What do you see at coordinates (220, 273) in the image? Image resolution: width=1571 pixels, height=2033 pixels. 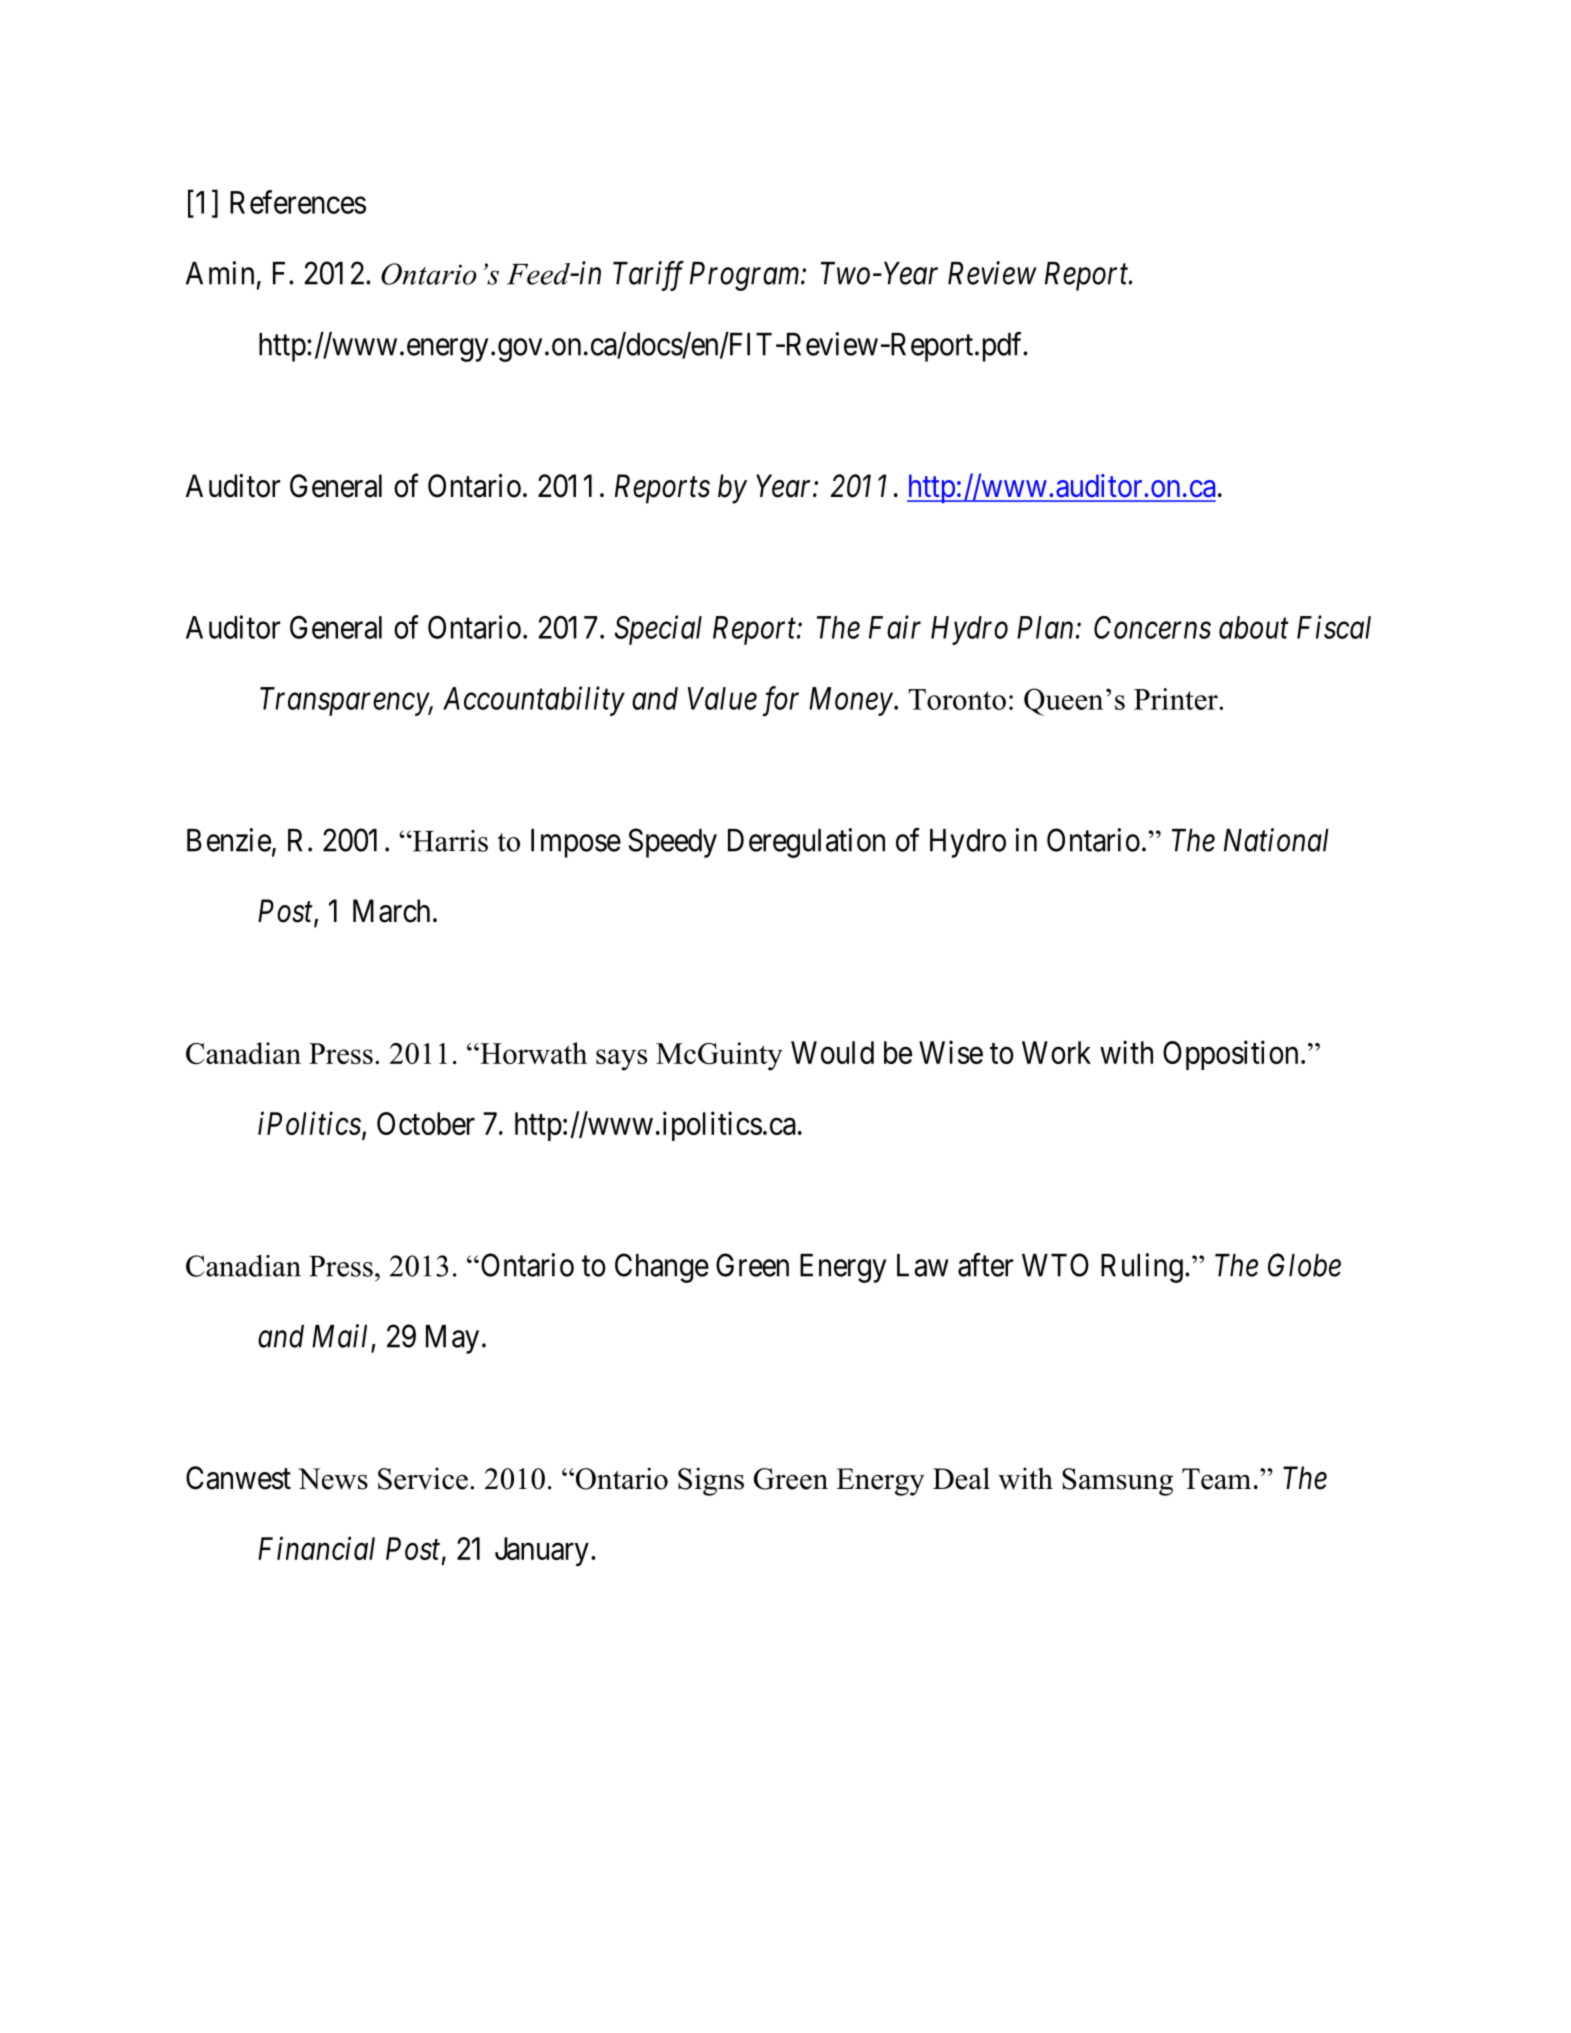 I see `Amin` at bounding box center [220, 273].
